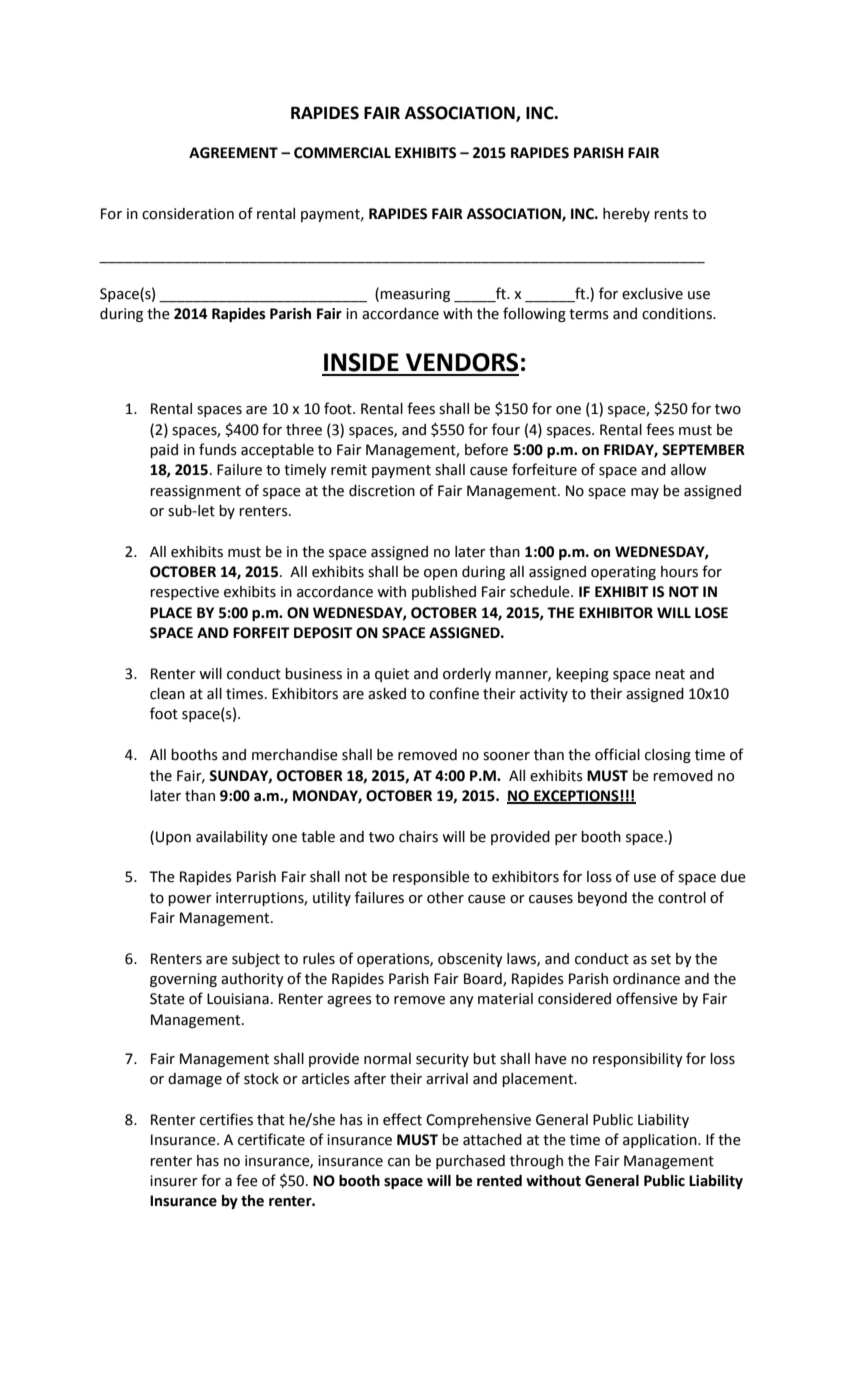 The width and height of the screenshot is (849, 1400). What do you see at coordinates (470, 1162) in the screenshot?
I see `purchased` at bounding box center [470, 1162].
